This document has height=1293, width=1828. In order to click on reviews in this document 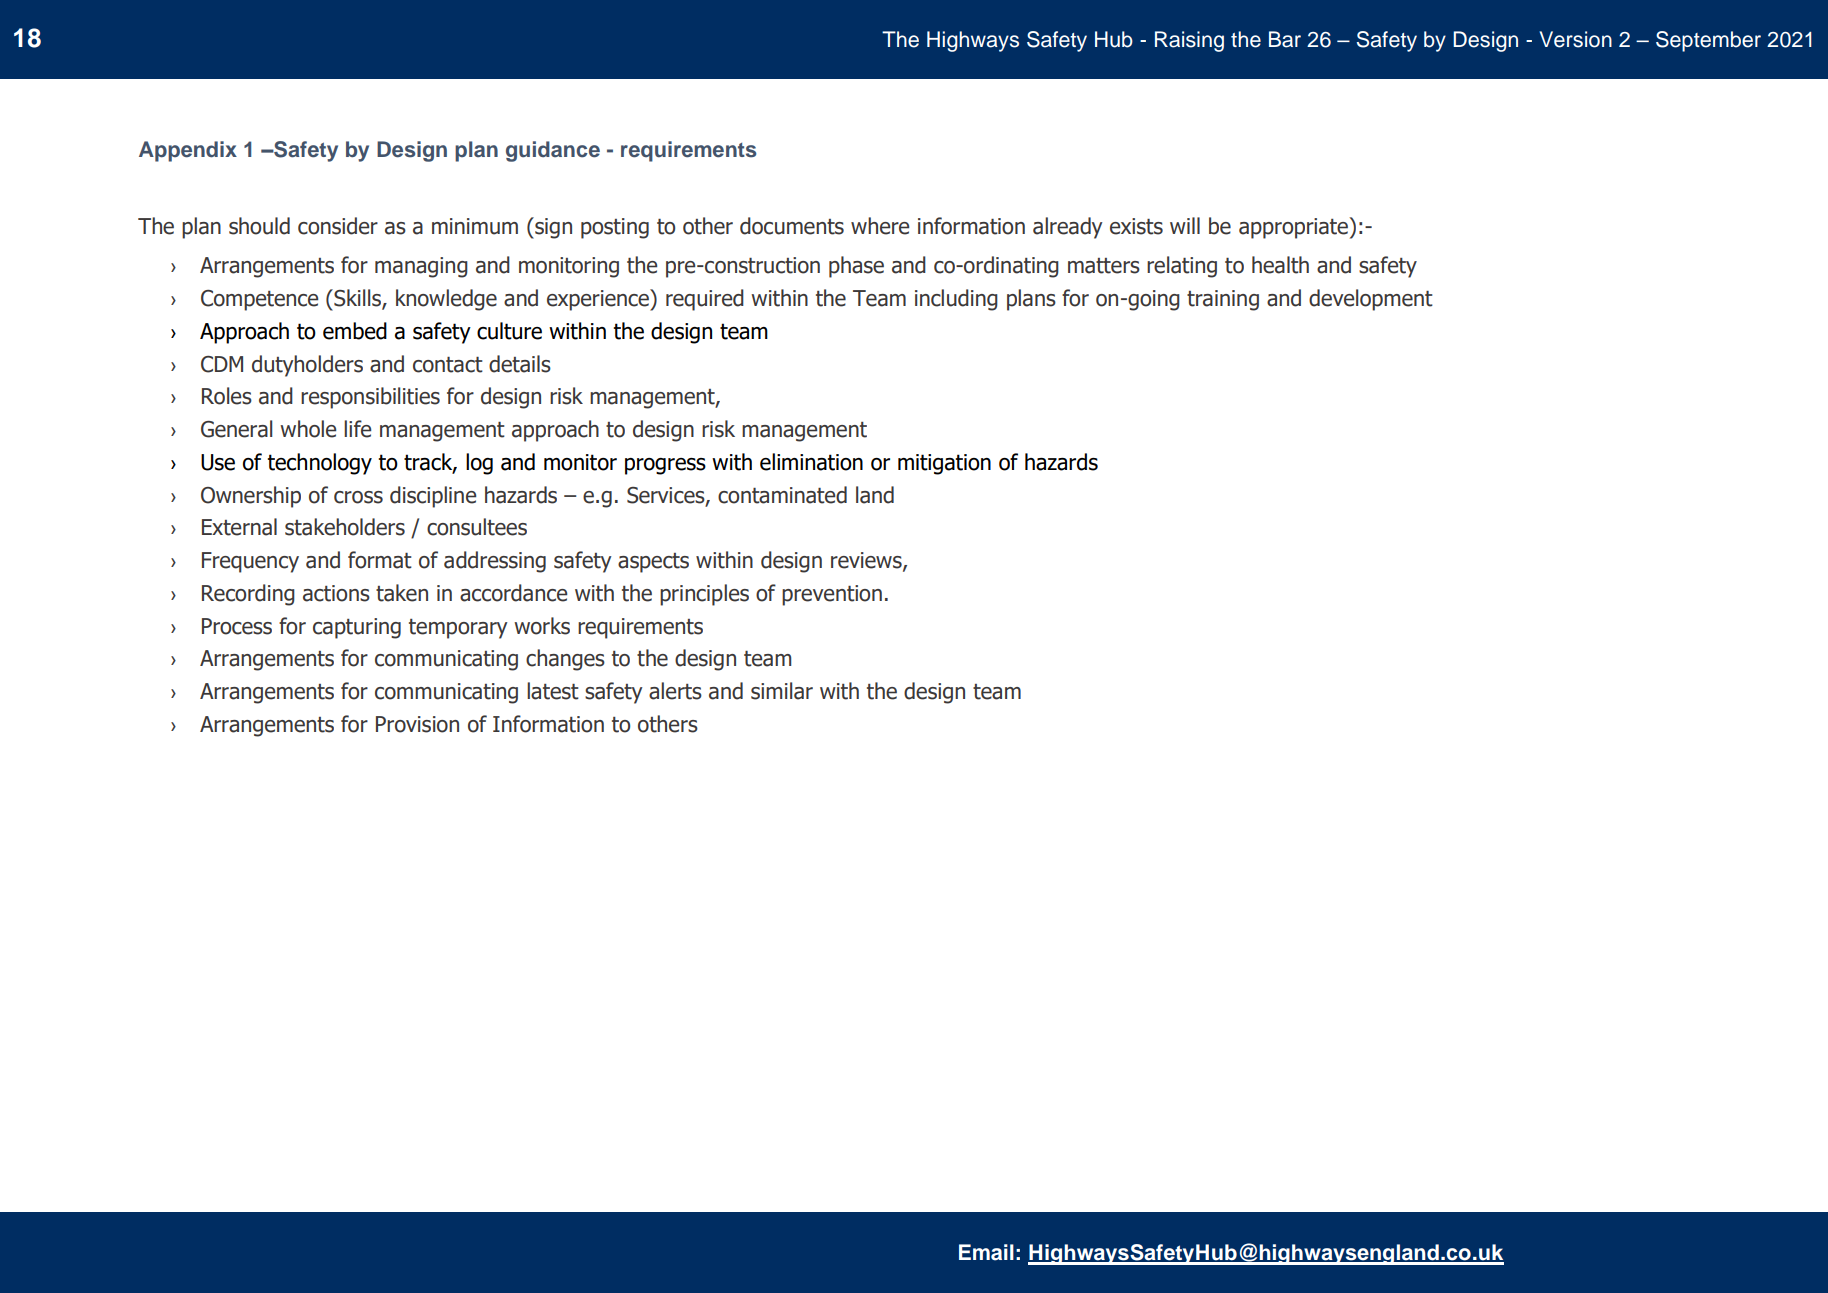, I will do `click(867, 561)`.
